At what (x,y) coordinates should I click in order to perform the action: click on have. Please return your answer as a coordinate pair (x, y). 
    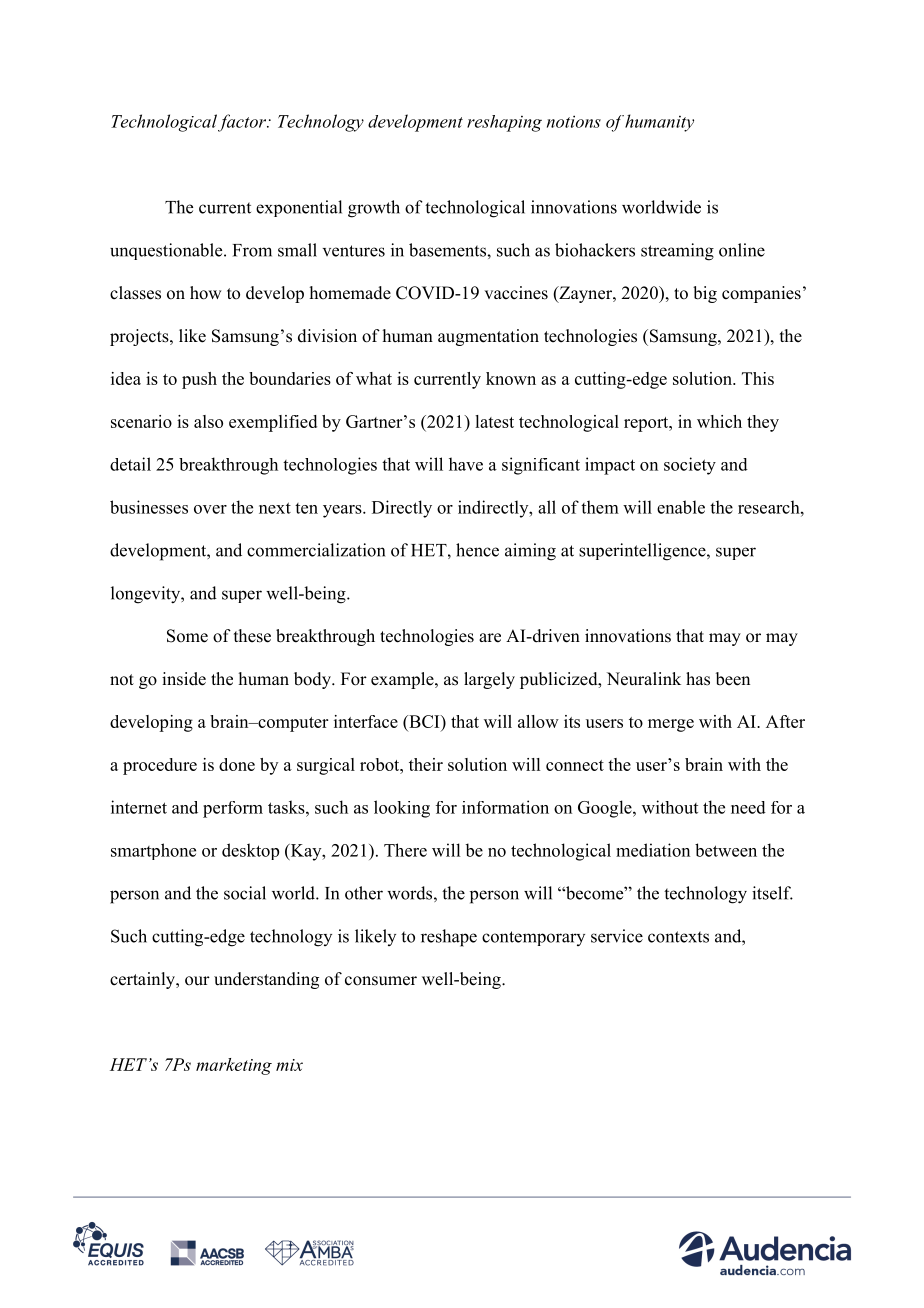
    Looking at the image, I should click on (466, 464).
